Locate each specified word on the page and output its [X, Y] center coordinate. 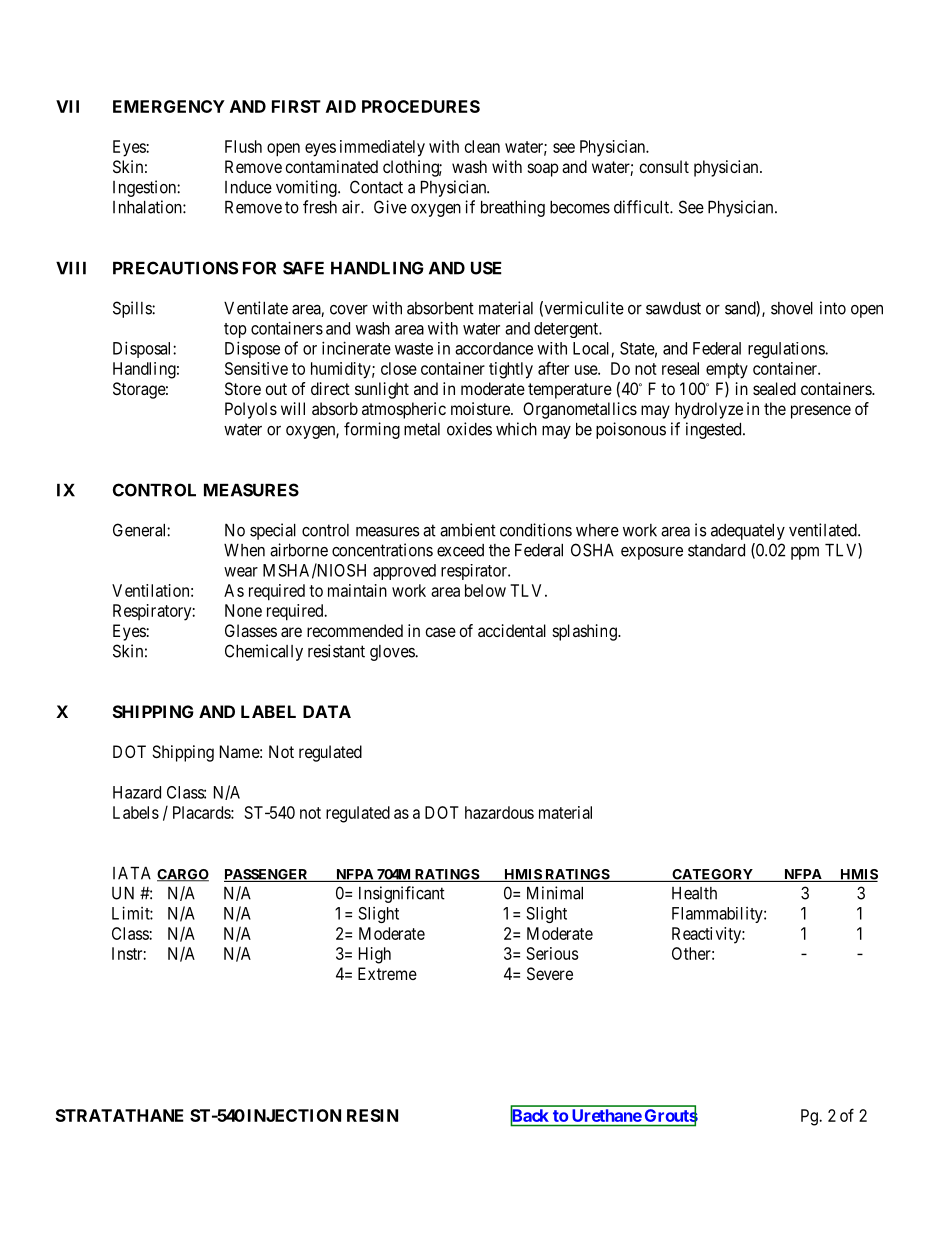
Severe [550, 973]
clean [482, 146]
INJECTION [294, 1115]
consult [664, 166]
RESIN [372, 1115]
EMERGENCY [169, 106]
